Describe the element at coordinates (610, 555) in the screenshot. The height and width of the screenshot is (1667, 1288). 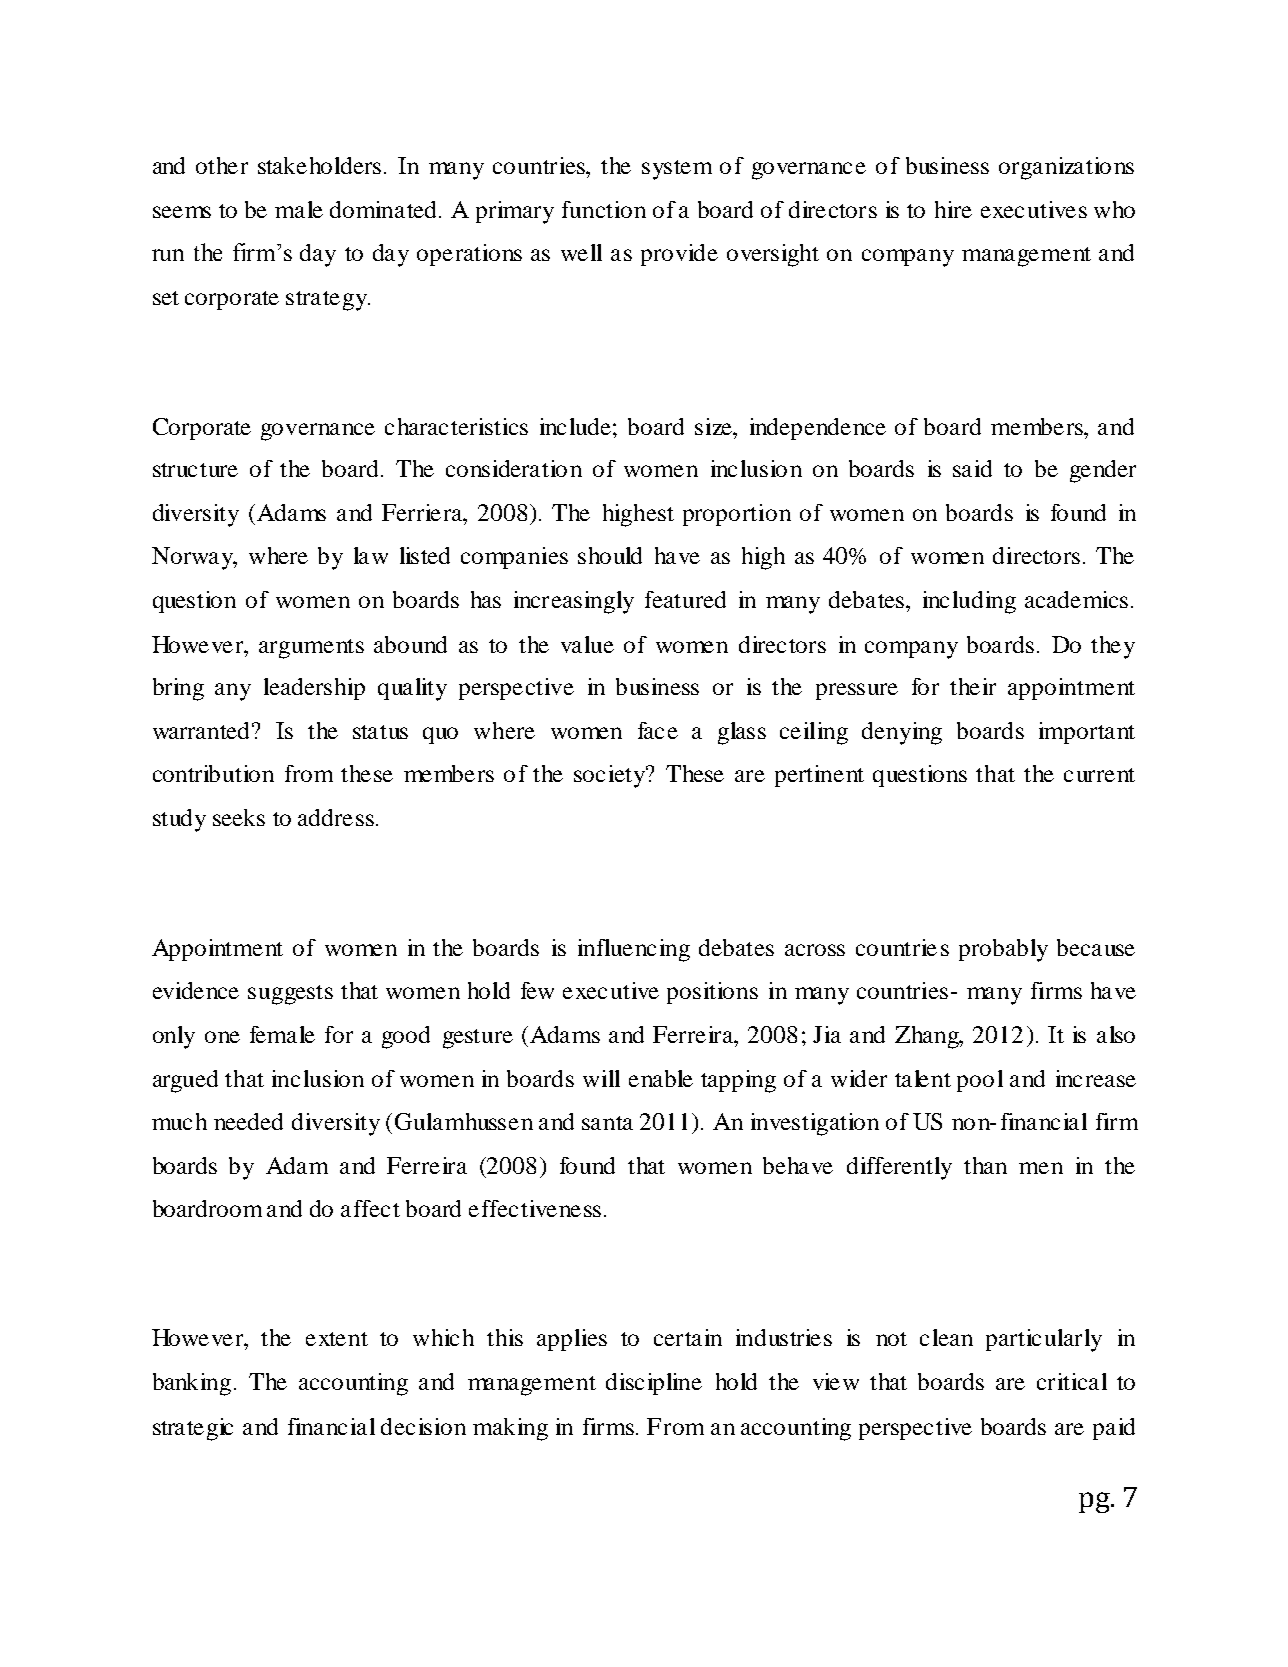
I see `should` at that location.
